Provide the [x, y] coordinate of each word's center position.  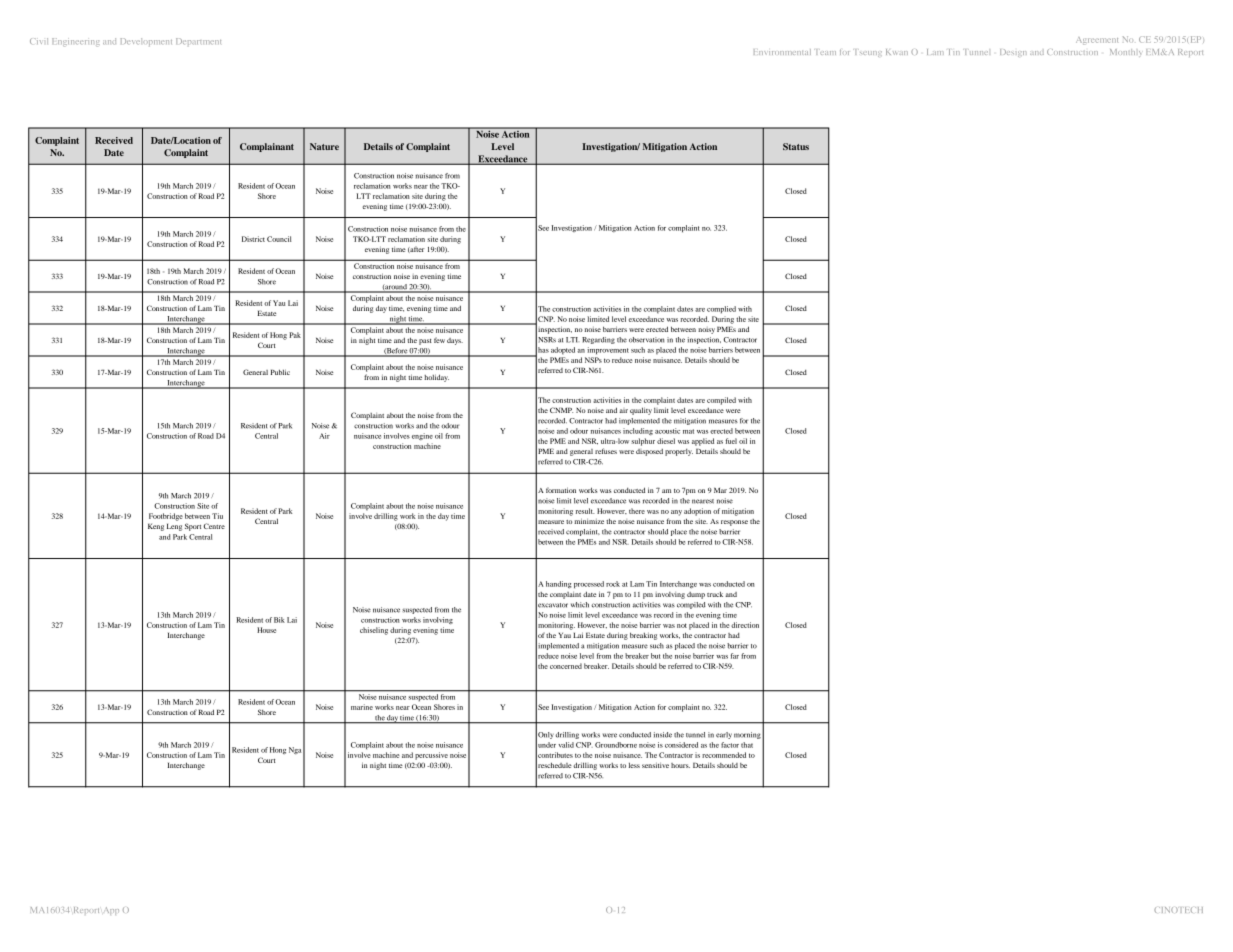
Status [796, 146]
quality [641, 411]
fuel [731, 441]
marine [362, 707]
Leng [174, 527]
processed [589, 585]
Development [146, 42]
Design [1013, 53]
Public [280, 372]
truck [715, 594]
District [253, 239]
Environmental [782, 52]
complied [721, 310]
